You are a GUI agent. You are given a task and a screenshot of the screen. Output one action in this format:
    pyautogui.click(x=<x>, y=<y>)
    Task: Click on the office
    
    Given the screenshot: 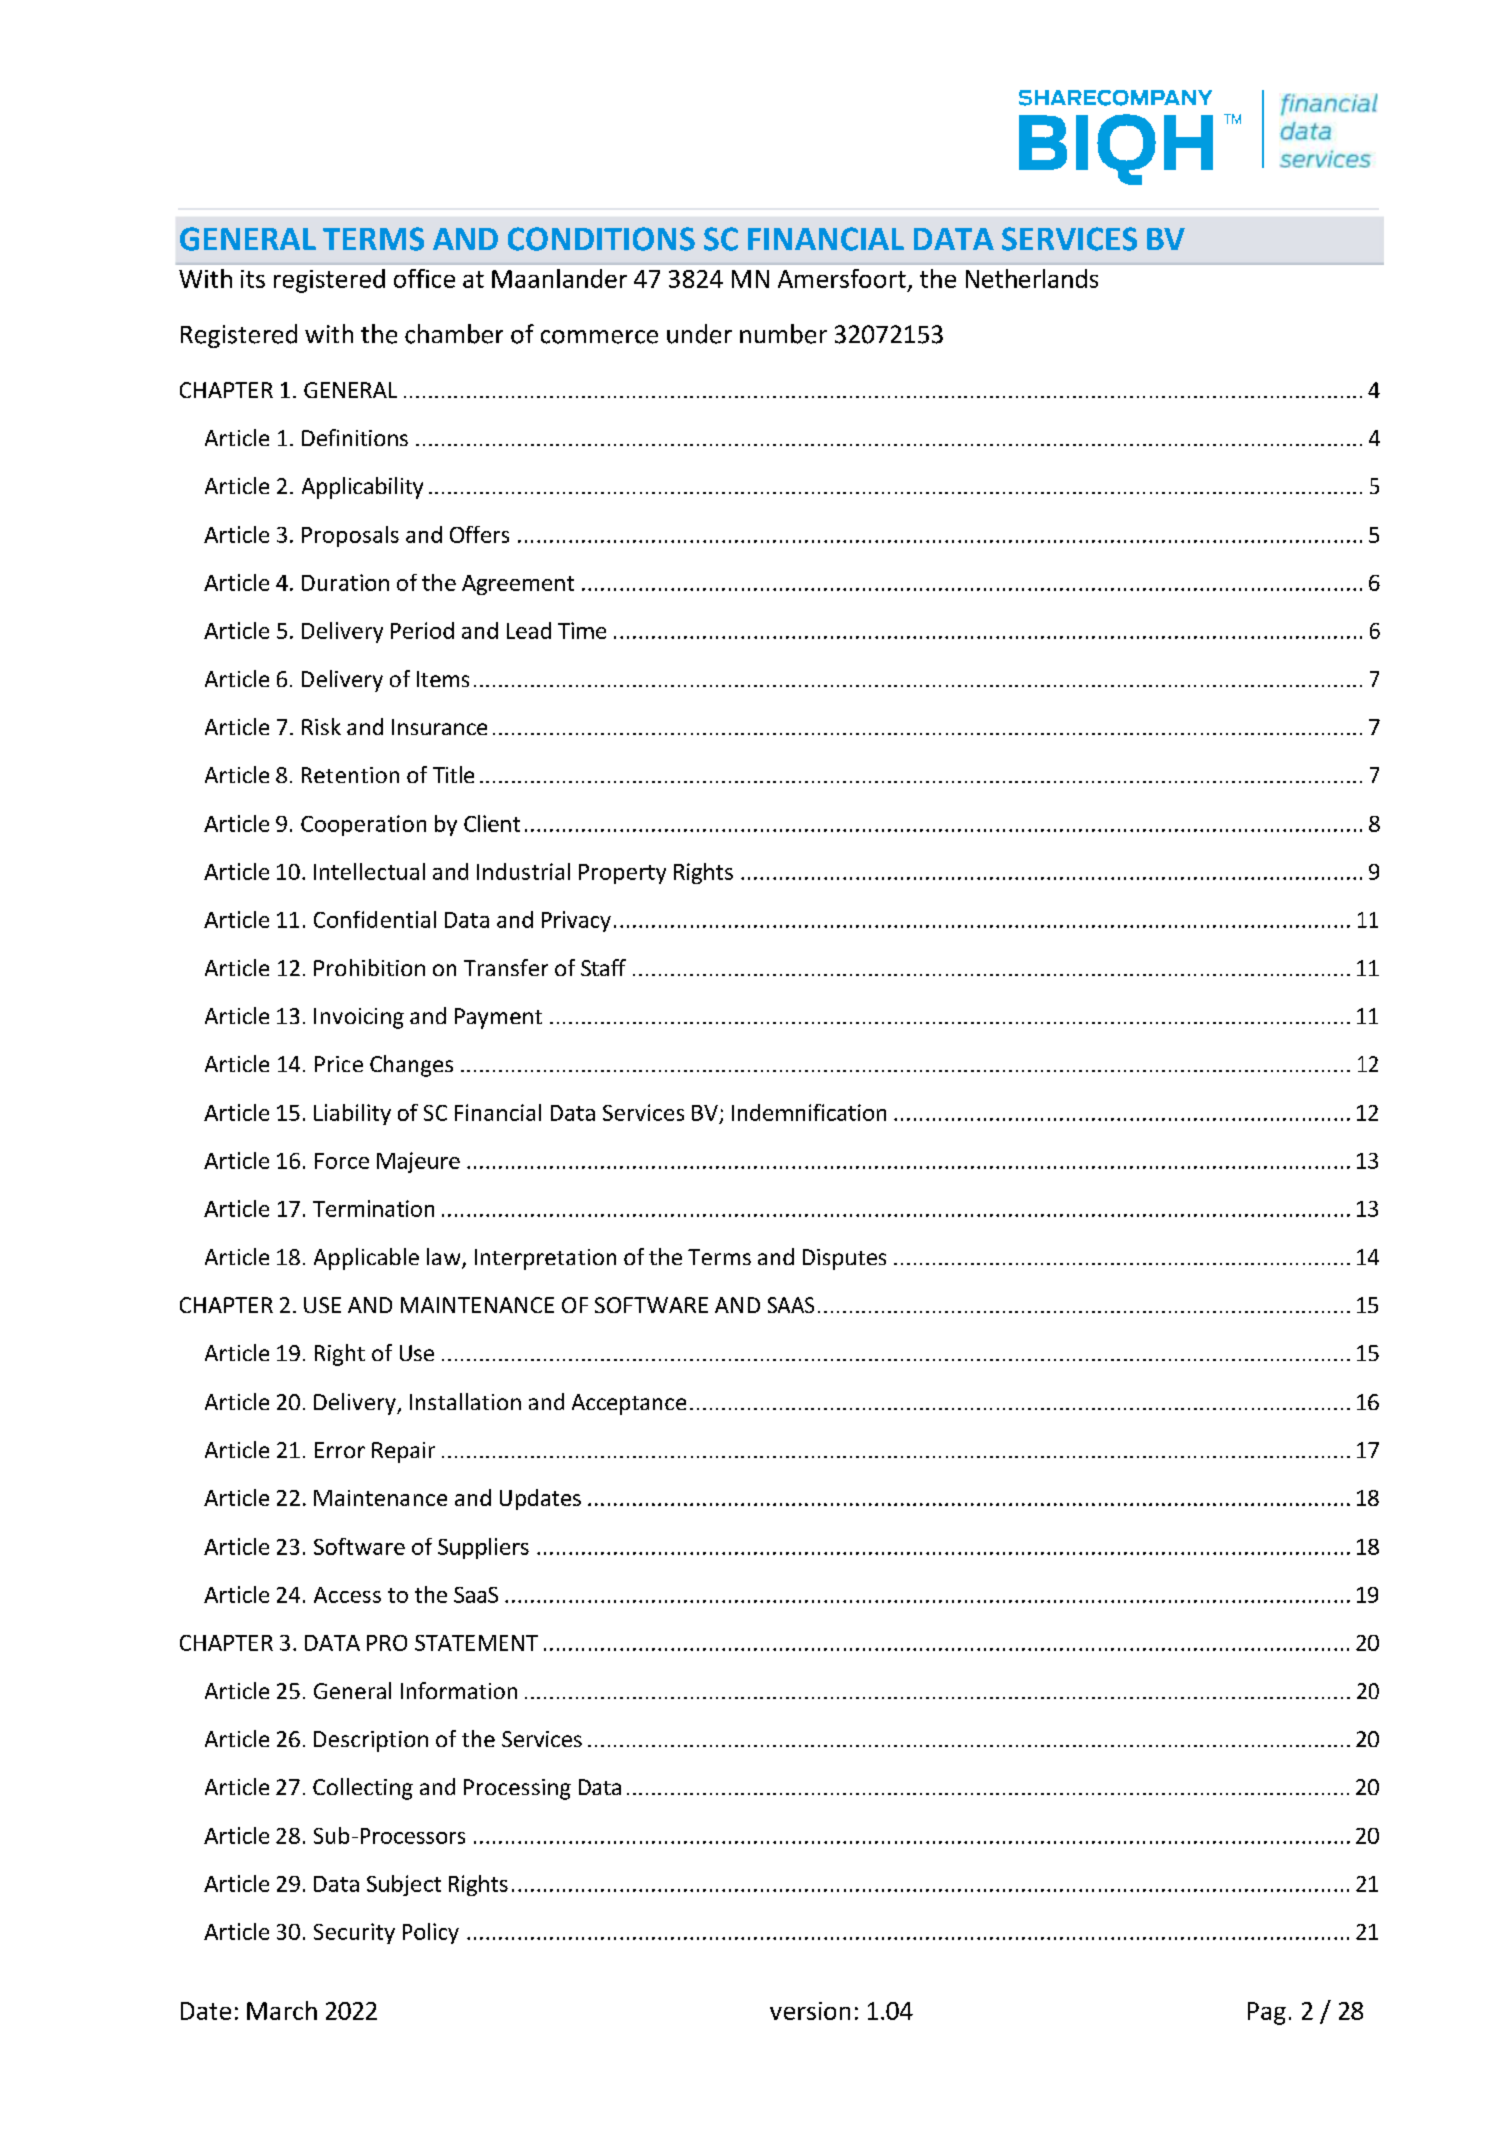 What is the action you would take?
    pyautogui.click(x=424, y=278)
